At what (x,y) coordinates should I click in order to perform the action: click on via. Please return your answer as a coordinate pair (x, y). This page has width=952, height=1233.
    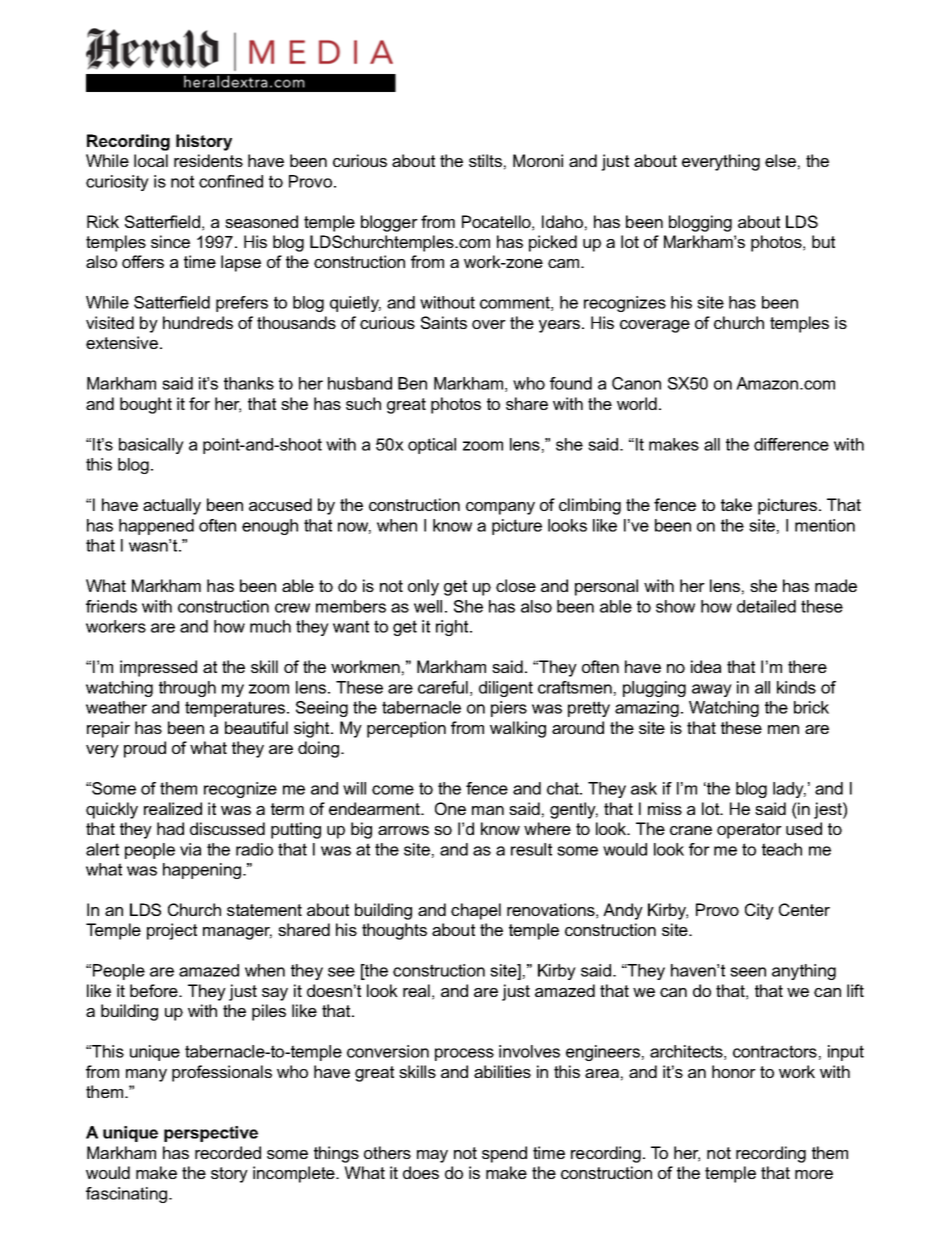
    Looking at the image, I should click on (190, 849).
